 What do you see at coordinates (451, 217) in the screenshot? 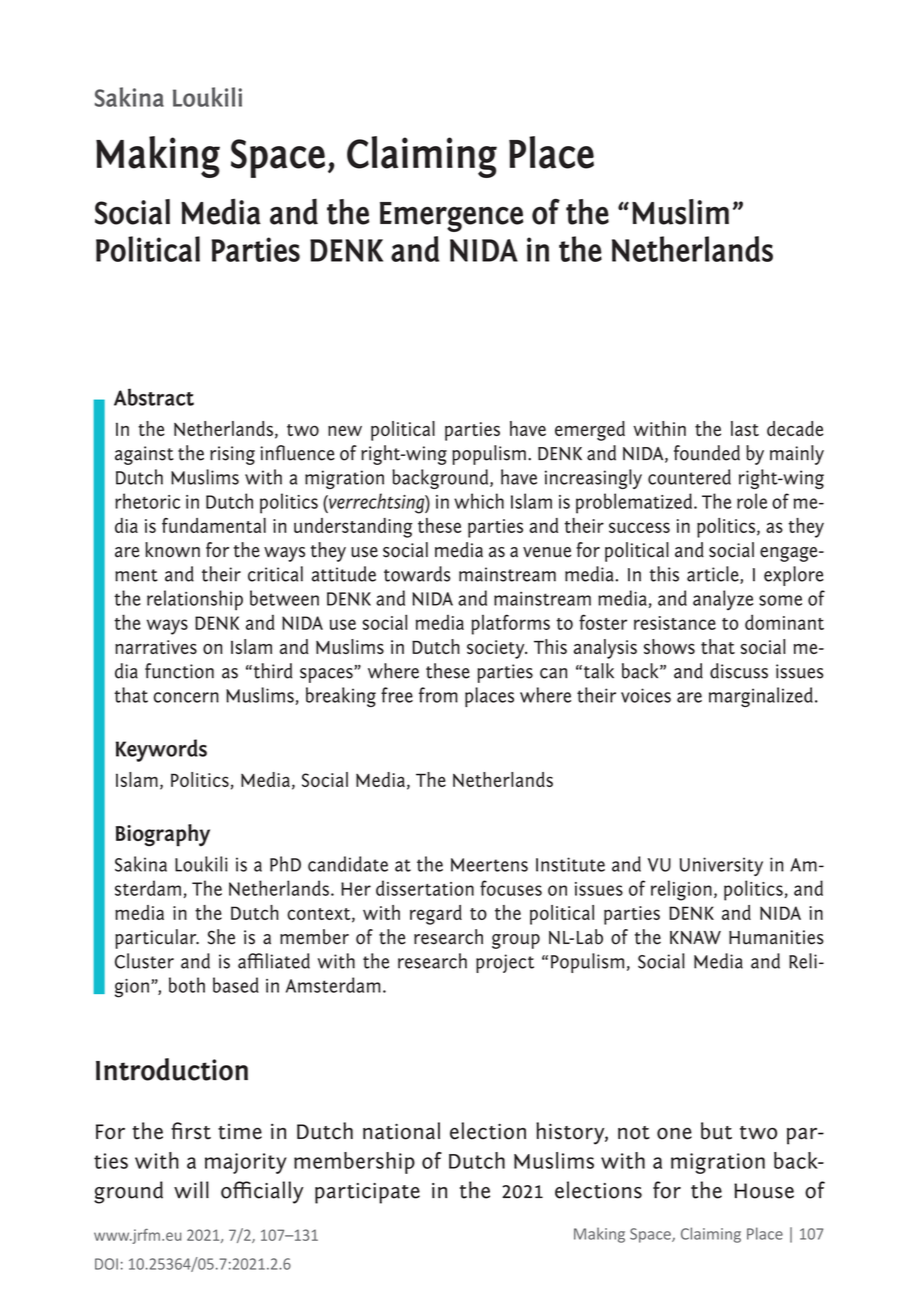
I see `Emergence` at bounding box center [451, 217].
